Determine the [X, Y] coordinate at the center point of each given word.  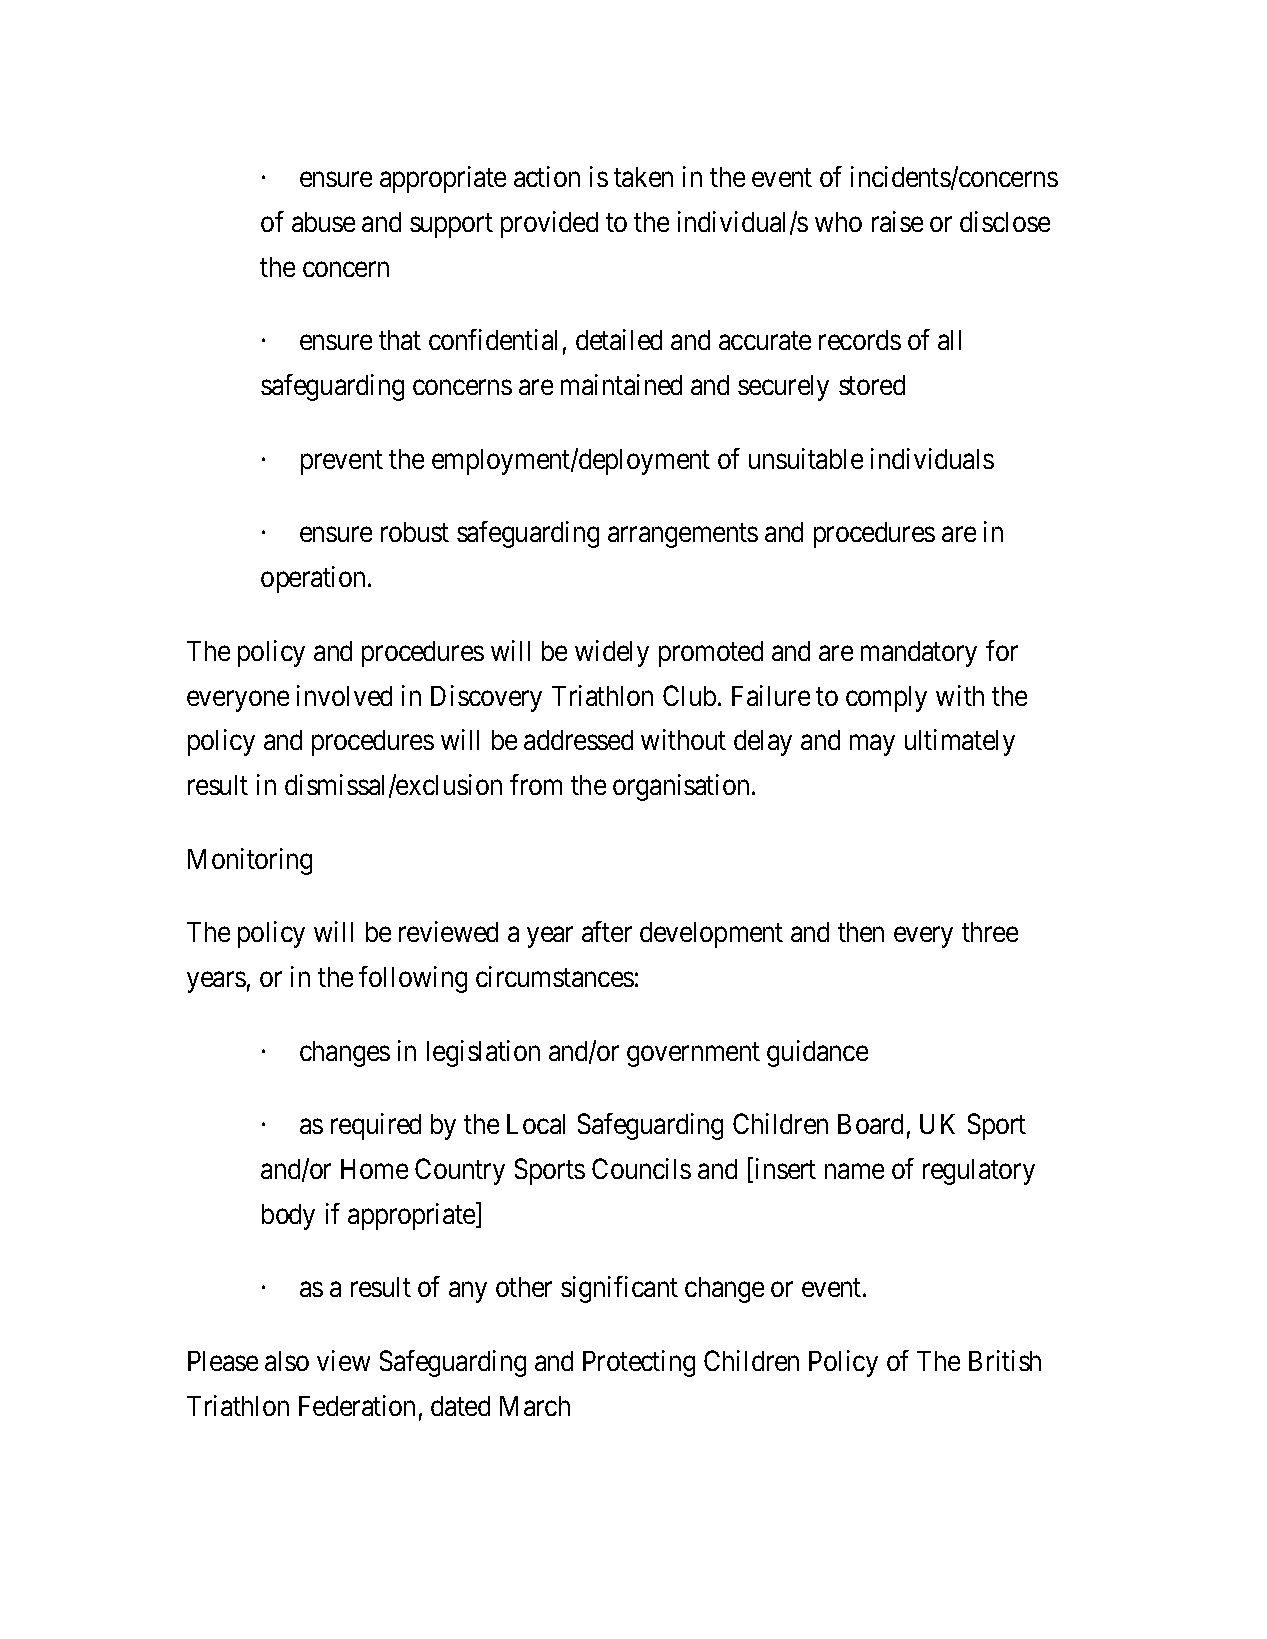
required [376, 1126]
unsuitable [806, 458]
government [693, 1055]
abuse [323, 222]
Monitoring [250, 861]
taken [643, 177]
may [872, 745]
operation [315, 579]
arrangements [683, 536]
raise [897, 221]
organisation [683, 787]
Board [870, 1124]
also [287, 1361]
